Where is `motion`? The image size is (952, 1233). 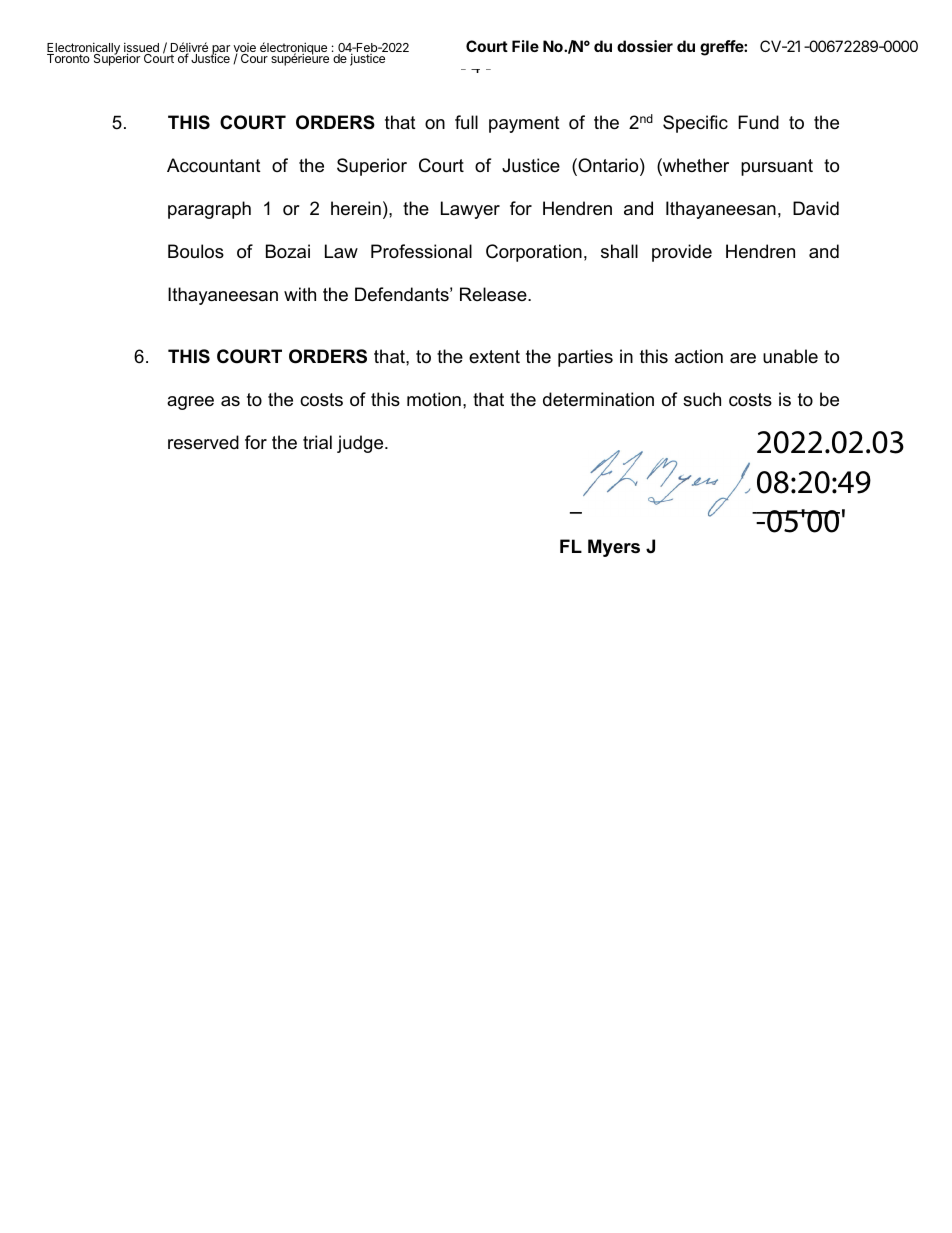
motion is located at coordinates (434, 399).
